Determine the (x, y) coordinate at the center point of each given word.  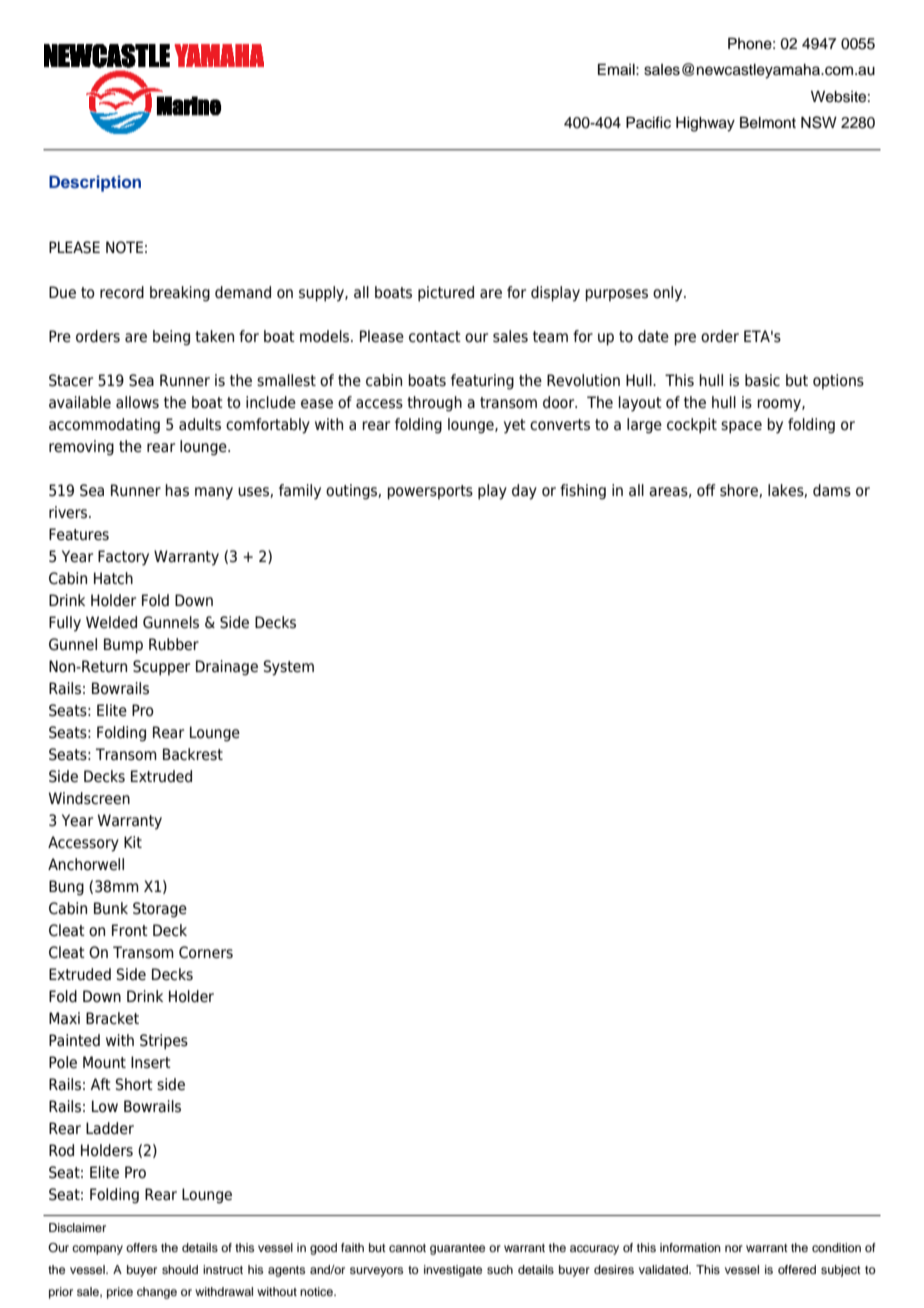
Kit (133, 842)
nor (734, 1248)
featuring (482, 382)
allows (137, 402)
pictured (446, 294)
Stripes (164, 1042)
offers (141, 1247)
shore (740, 491)
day (524, 492)
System (289, 668)
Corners (206, 952)
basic (762, 380)
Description (95, 183)
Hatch (113, 578)
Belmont (768, 123)
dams (832, 490)
